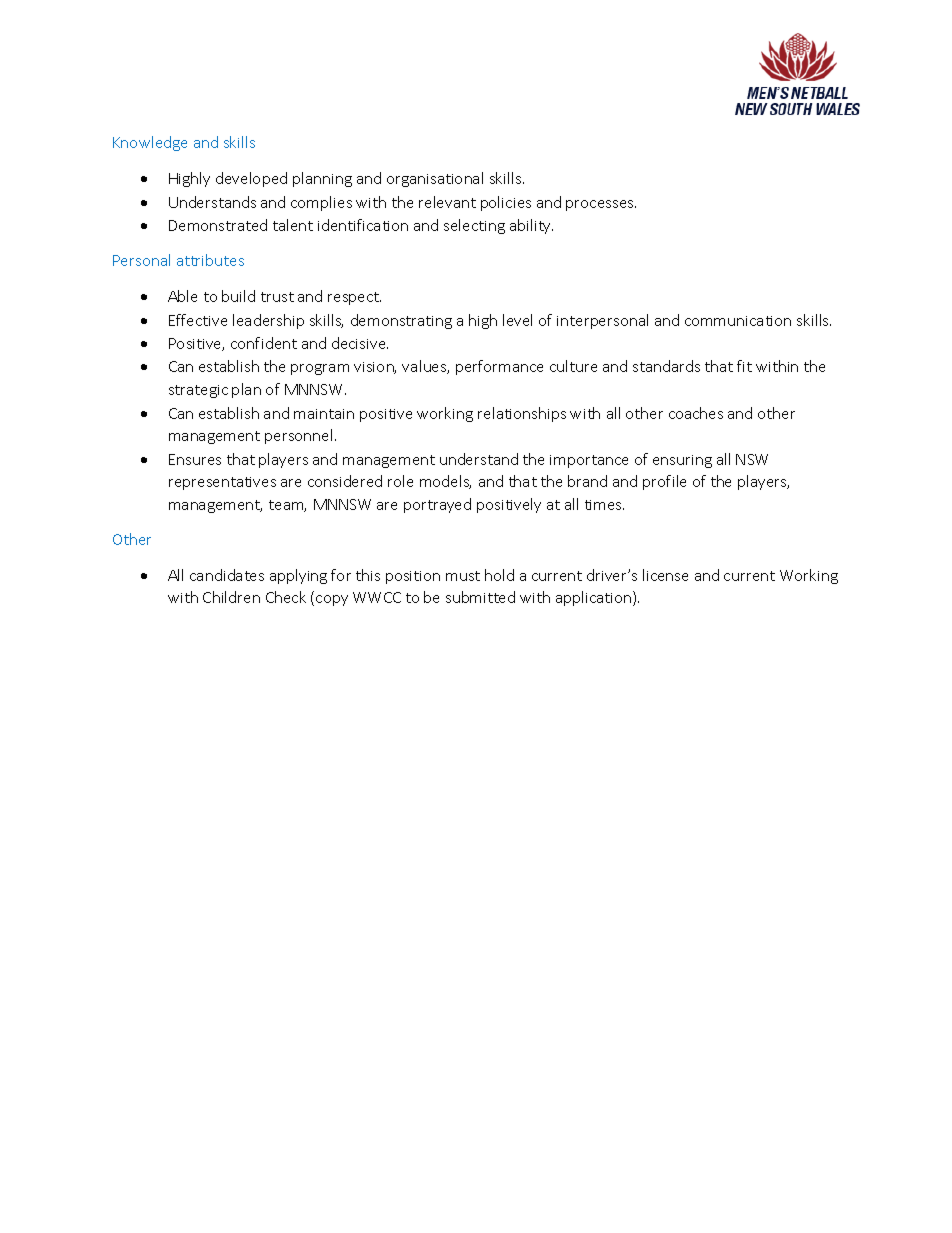 The width and height of the screenshot is (952, 1233). What do you see at coordinates (499, 367) in the screenshot?
I see `performance` at bounding box center [499, 367].
